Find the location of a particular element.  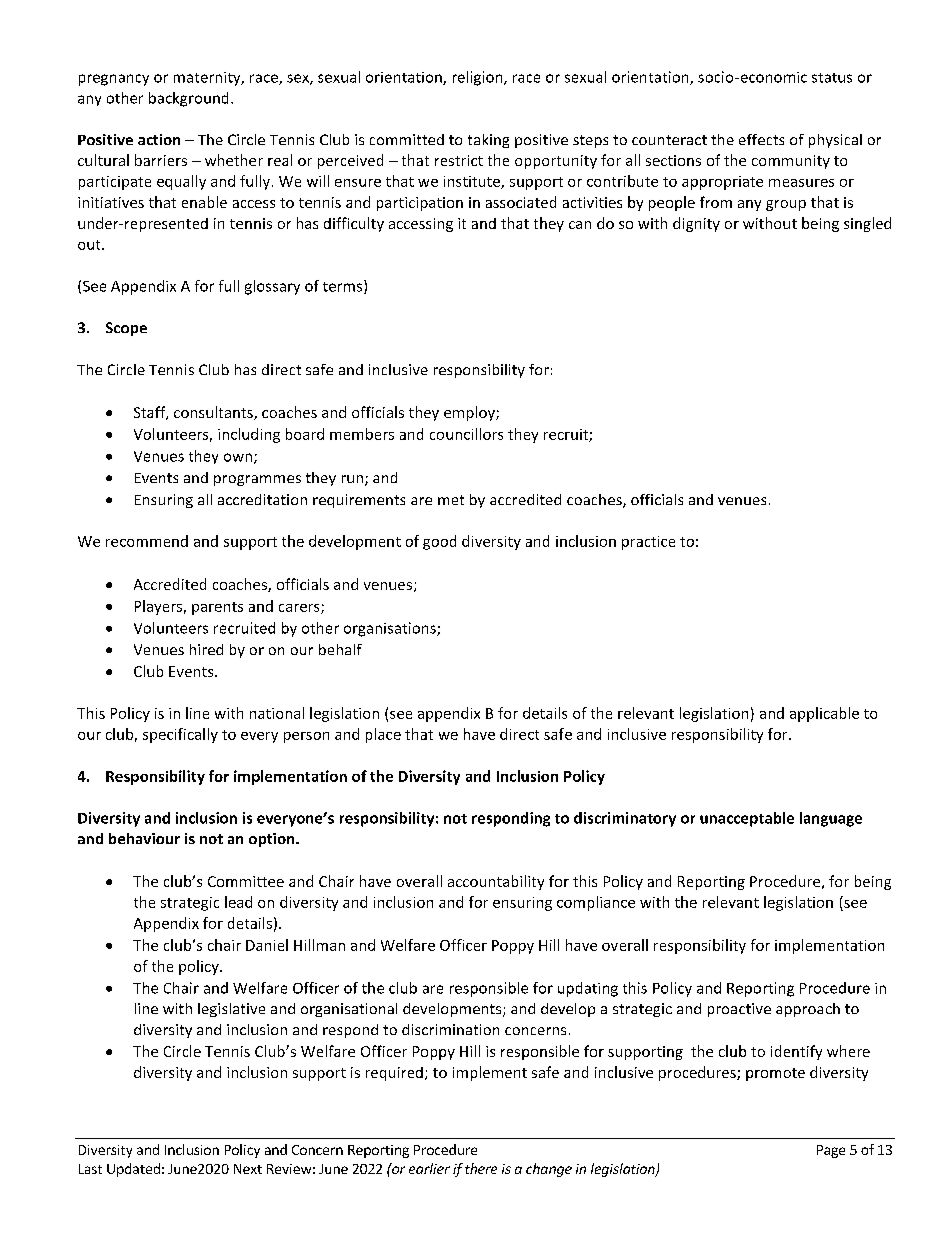

applicable is located at coordinates (824, 714).
